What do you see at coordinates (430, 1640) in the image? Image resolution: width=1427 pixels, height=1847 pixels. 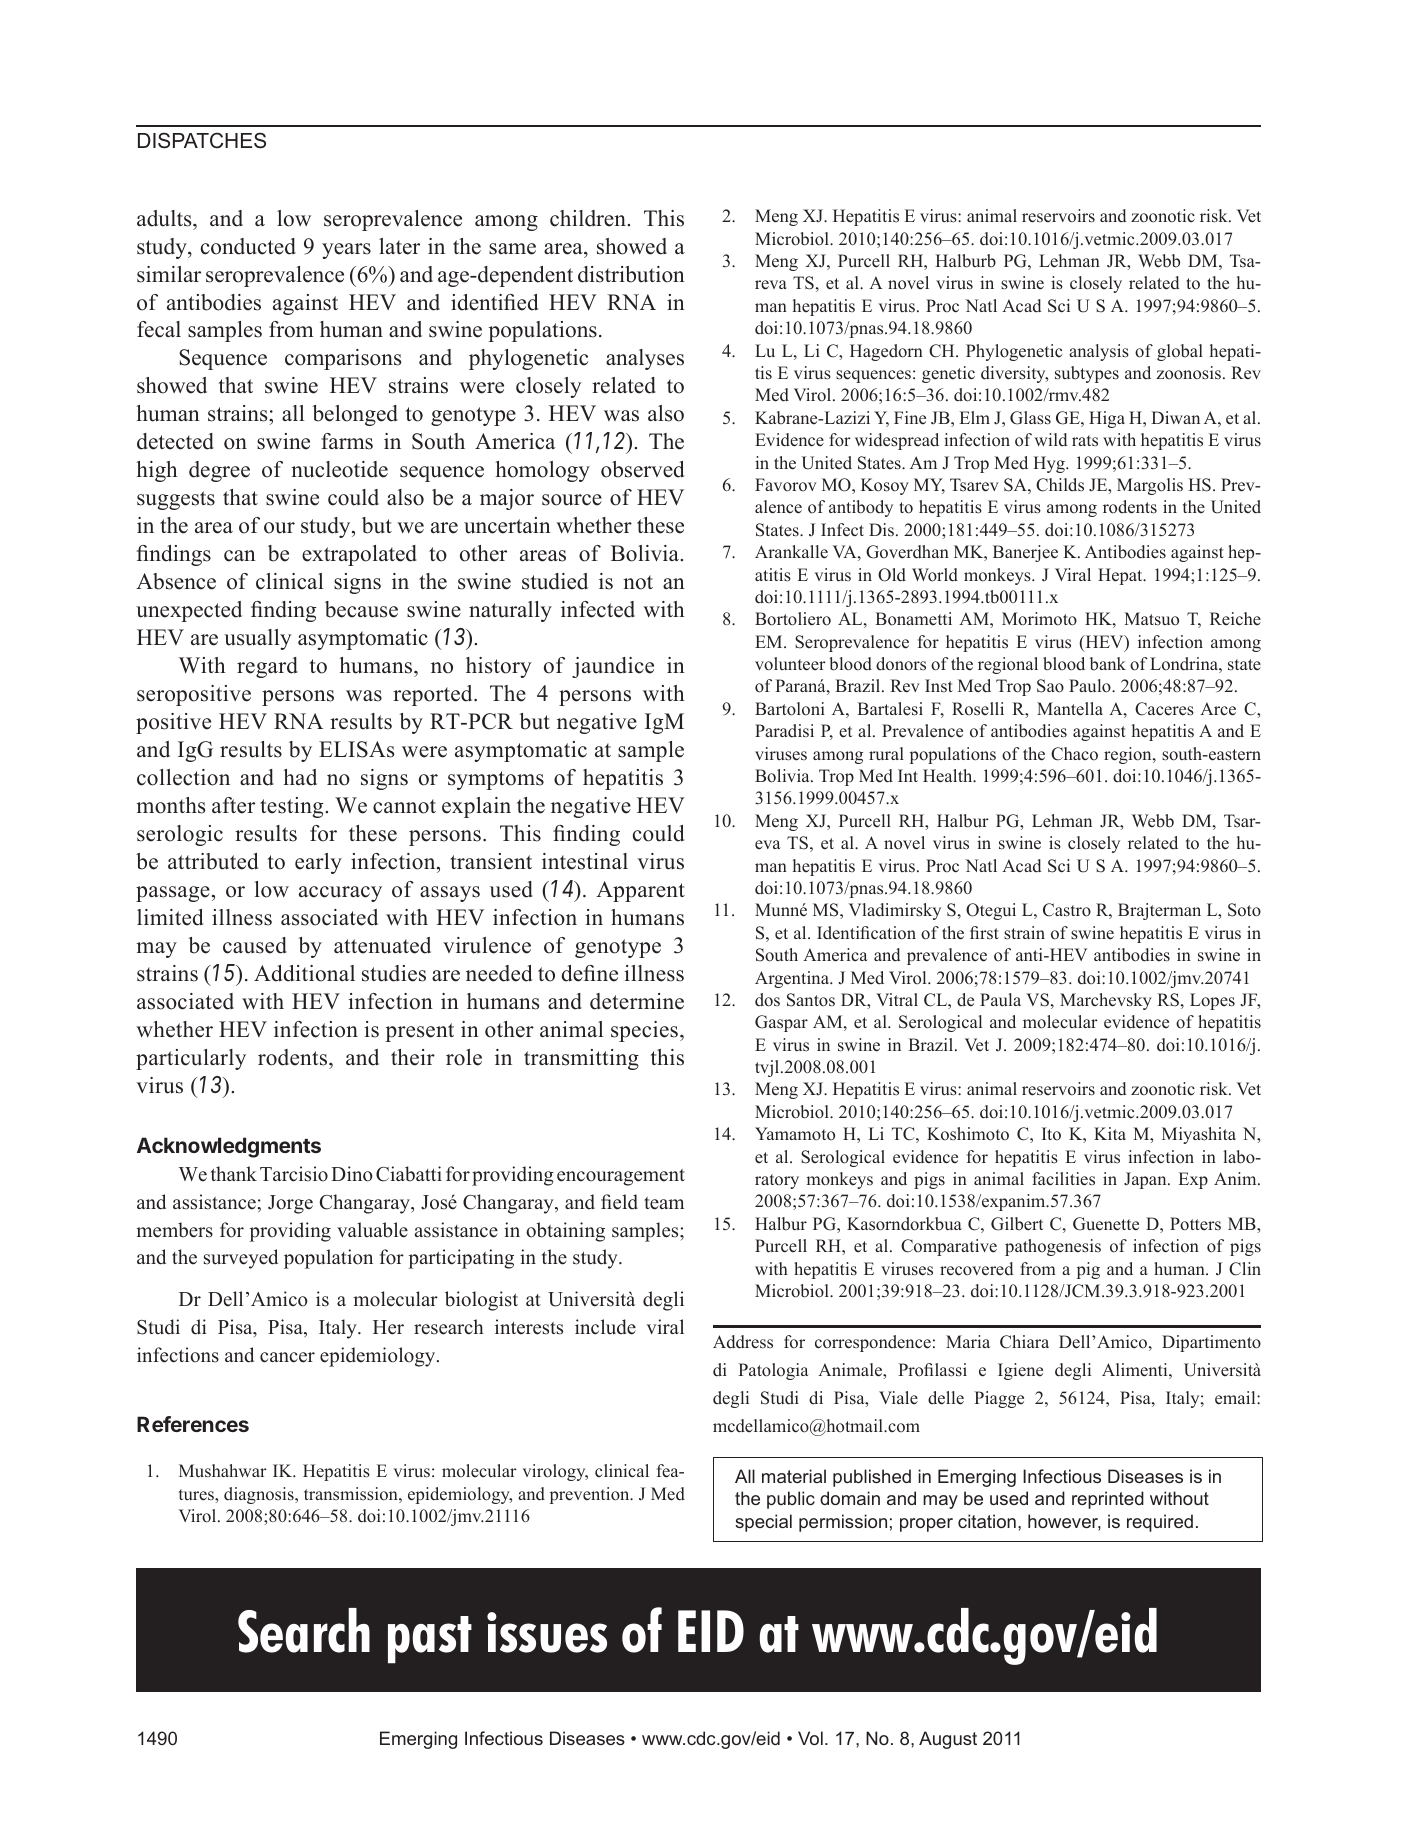 I see `past` at bounding box center [430, 1640].
